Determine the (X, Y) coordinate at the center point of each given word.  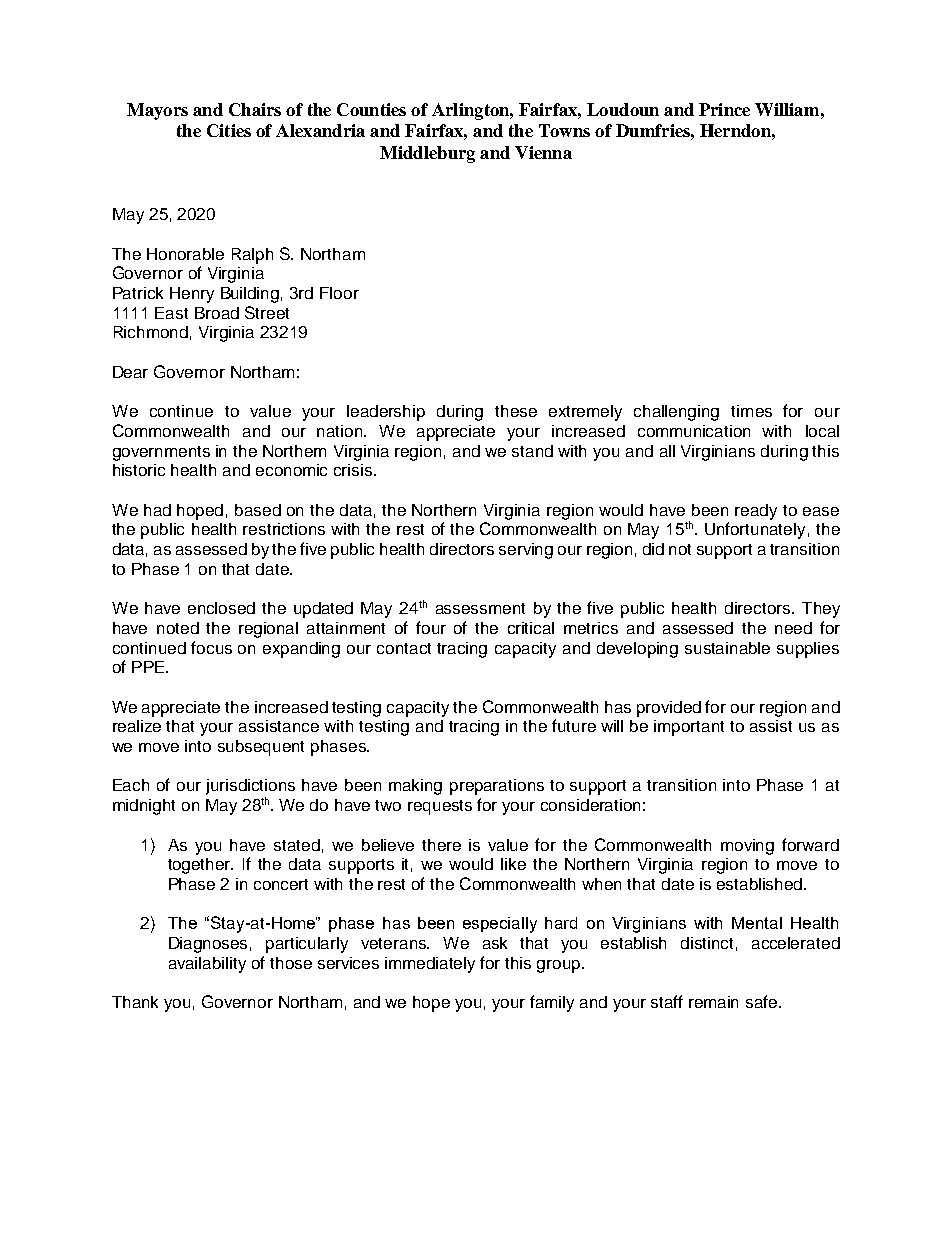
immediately (430, 965)
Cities (229, 130)
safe (763, 1001)
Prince (724, 109)
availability (207, 965)
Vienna (543, 152)
